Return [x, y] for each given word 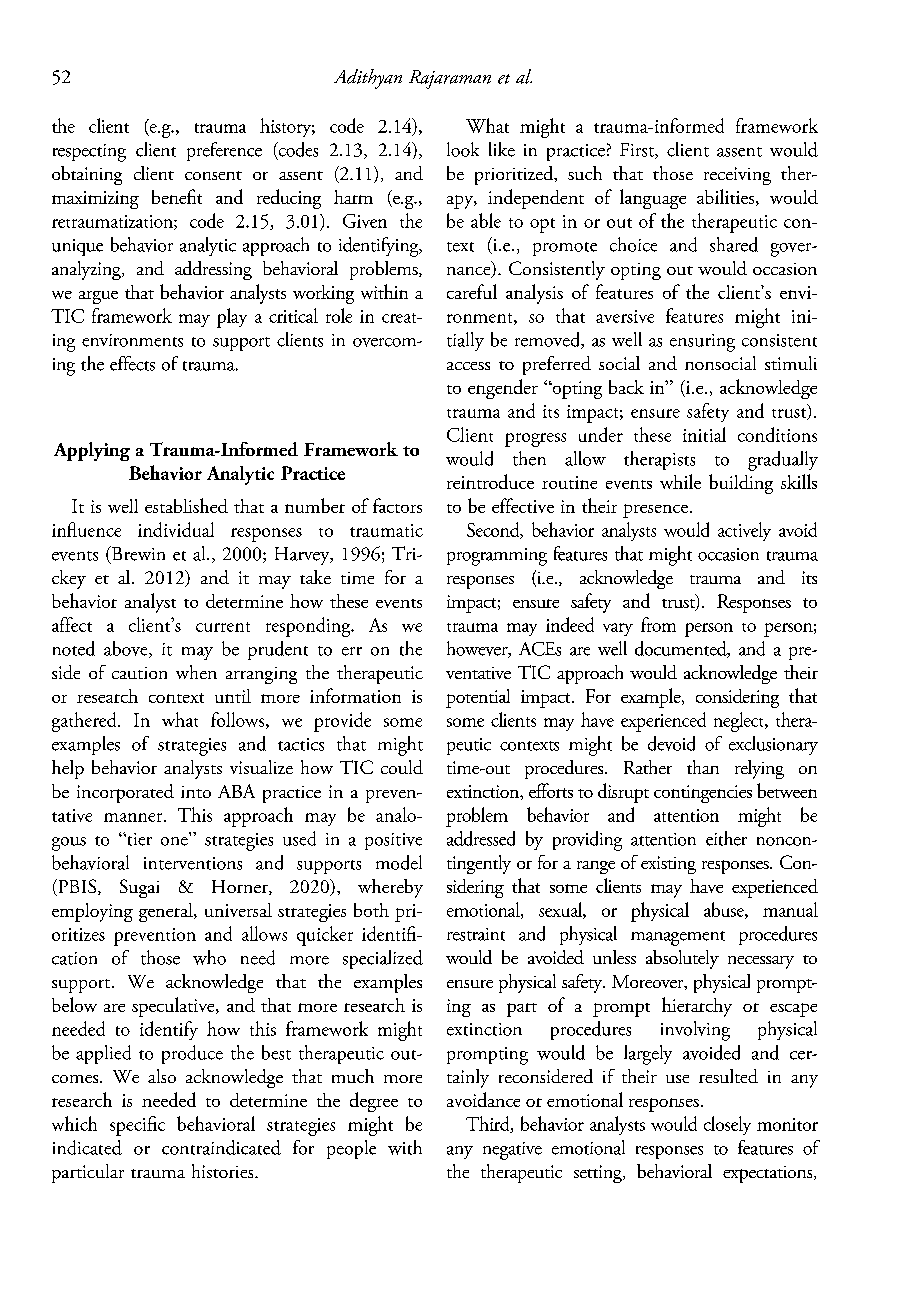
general [167, 912]
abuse [725, 910]
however [478, 649]
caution [139, 673]
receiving [737, 176]
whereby [390, 888]
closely [727, 1125]
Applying [92, 451]
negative [512, 1151]
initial [704, 434]
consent [213, 175]
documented [682, 649]
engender [503, 389]
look [463, 149]
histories [224, 1171]
